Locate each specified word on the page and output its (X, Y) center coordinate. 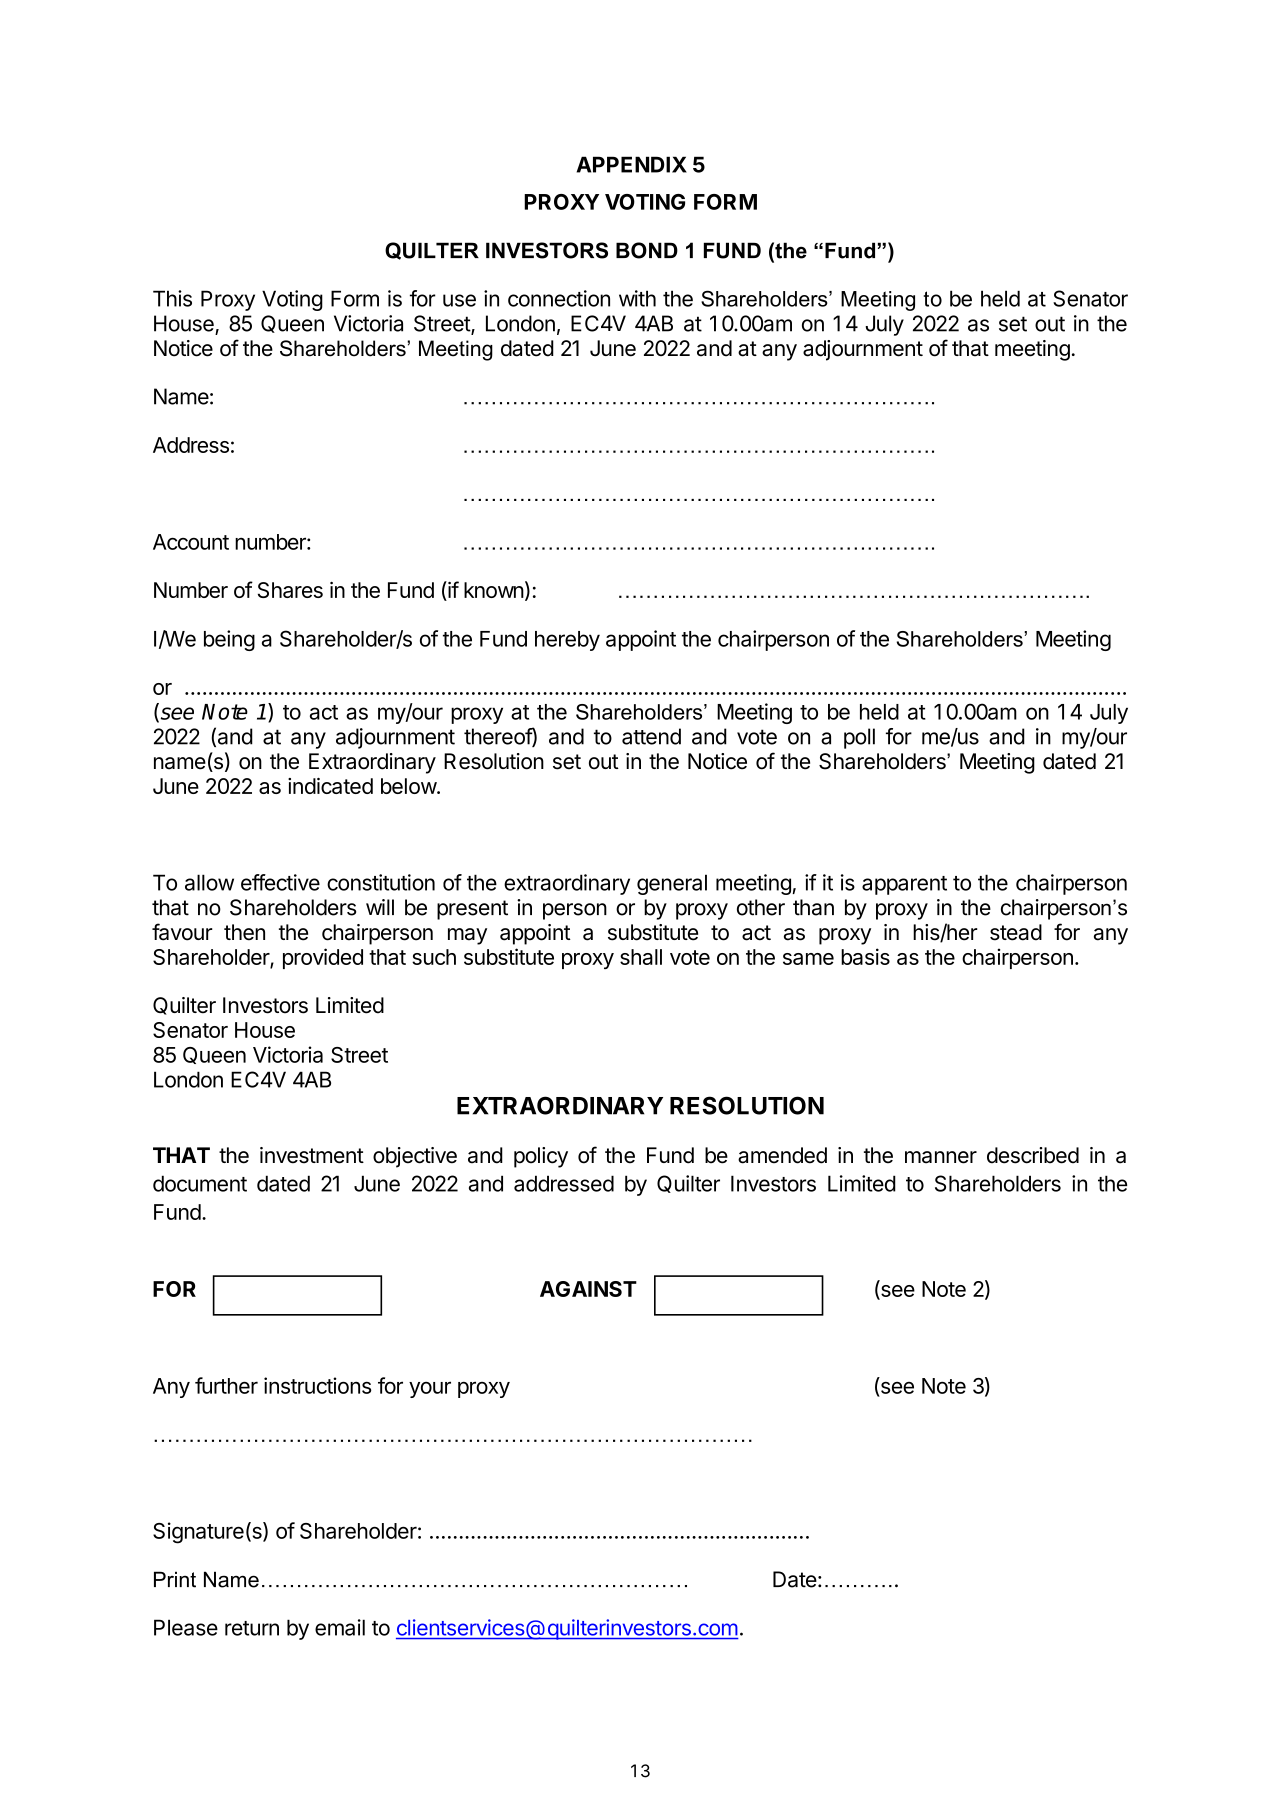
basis (865, 956)
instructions (318, 1385)
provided (323, 958)
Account (191, 542)
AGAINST (588, 1289)
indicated (330, 786)
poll (859, 738)
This (172, 298)
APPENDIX (632, 164)
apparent (904, 885)
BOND (647, 250)
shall (641, 957)
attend (651, 736)
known (494, 590)
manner (941, 1157)
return (252, 1628)
